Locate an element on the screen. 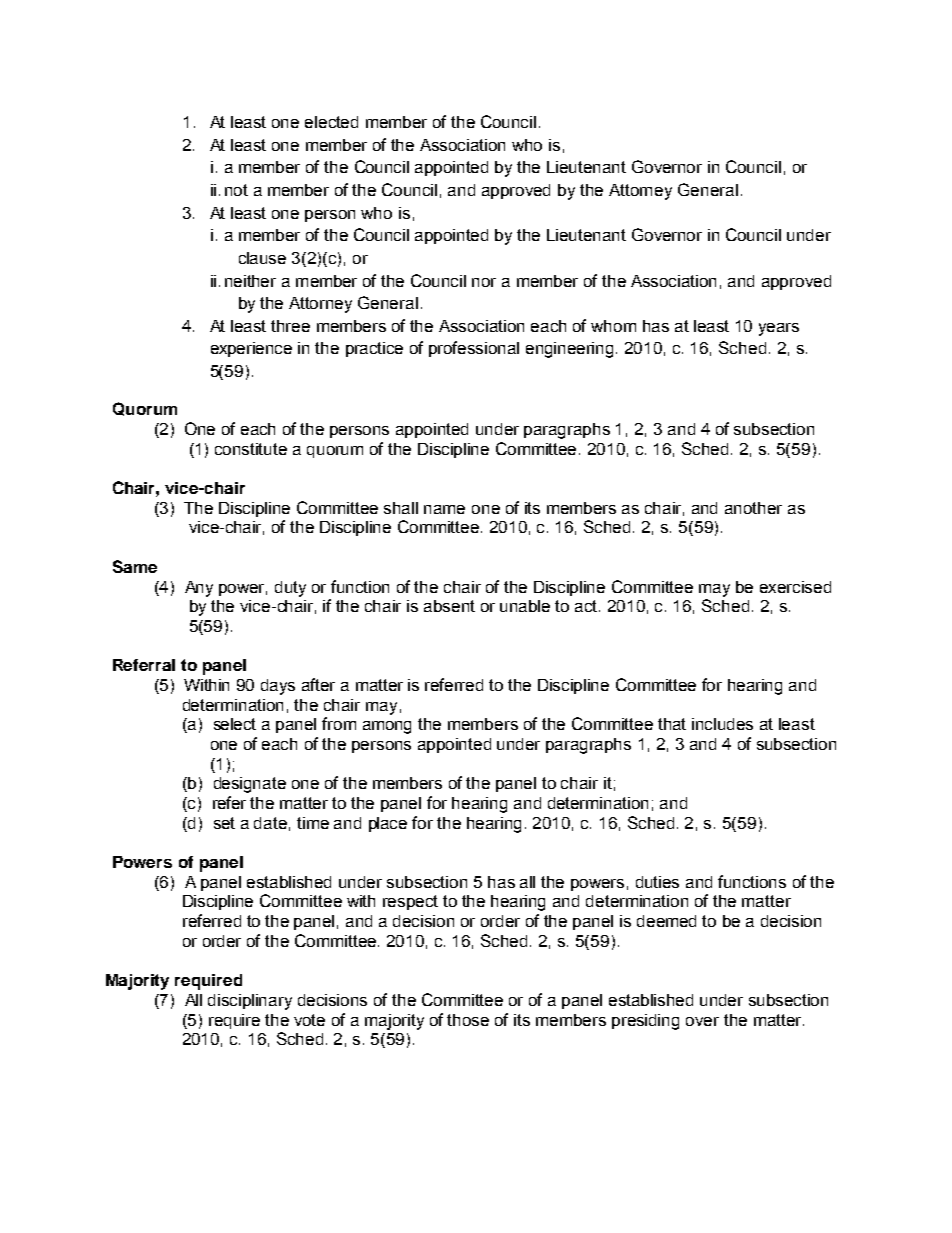  exercised is located at coordinates (795, 587).
